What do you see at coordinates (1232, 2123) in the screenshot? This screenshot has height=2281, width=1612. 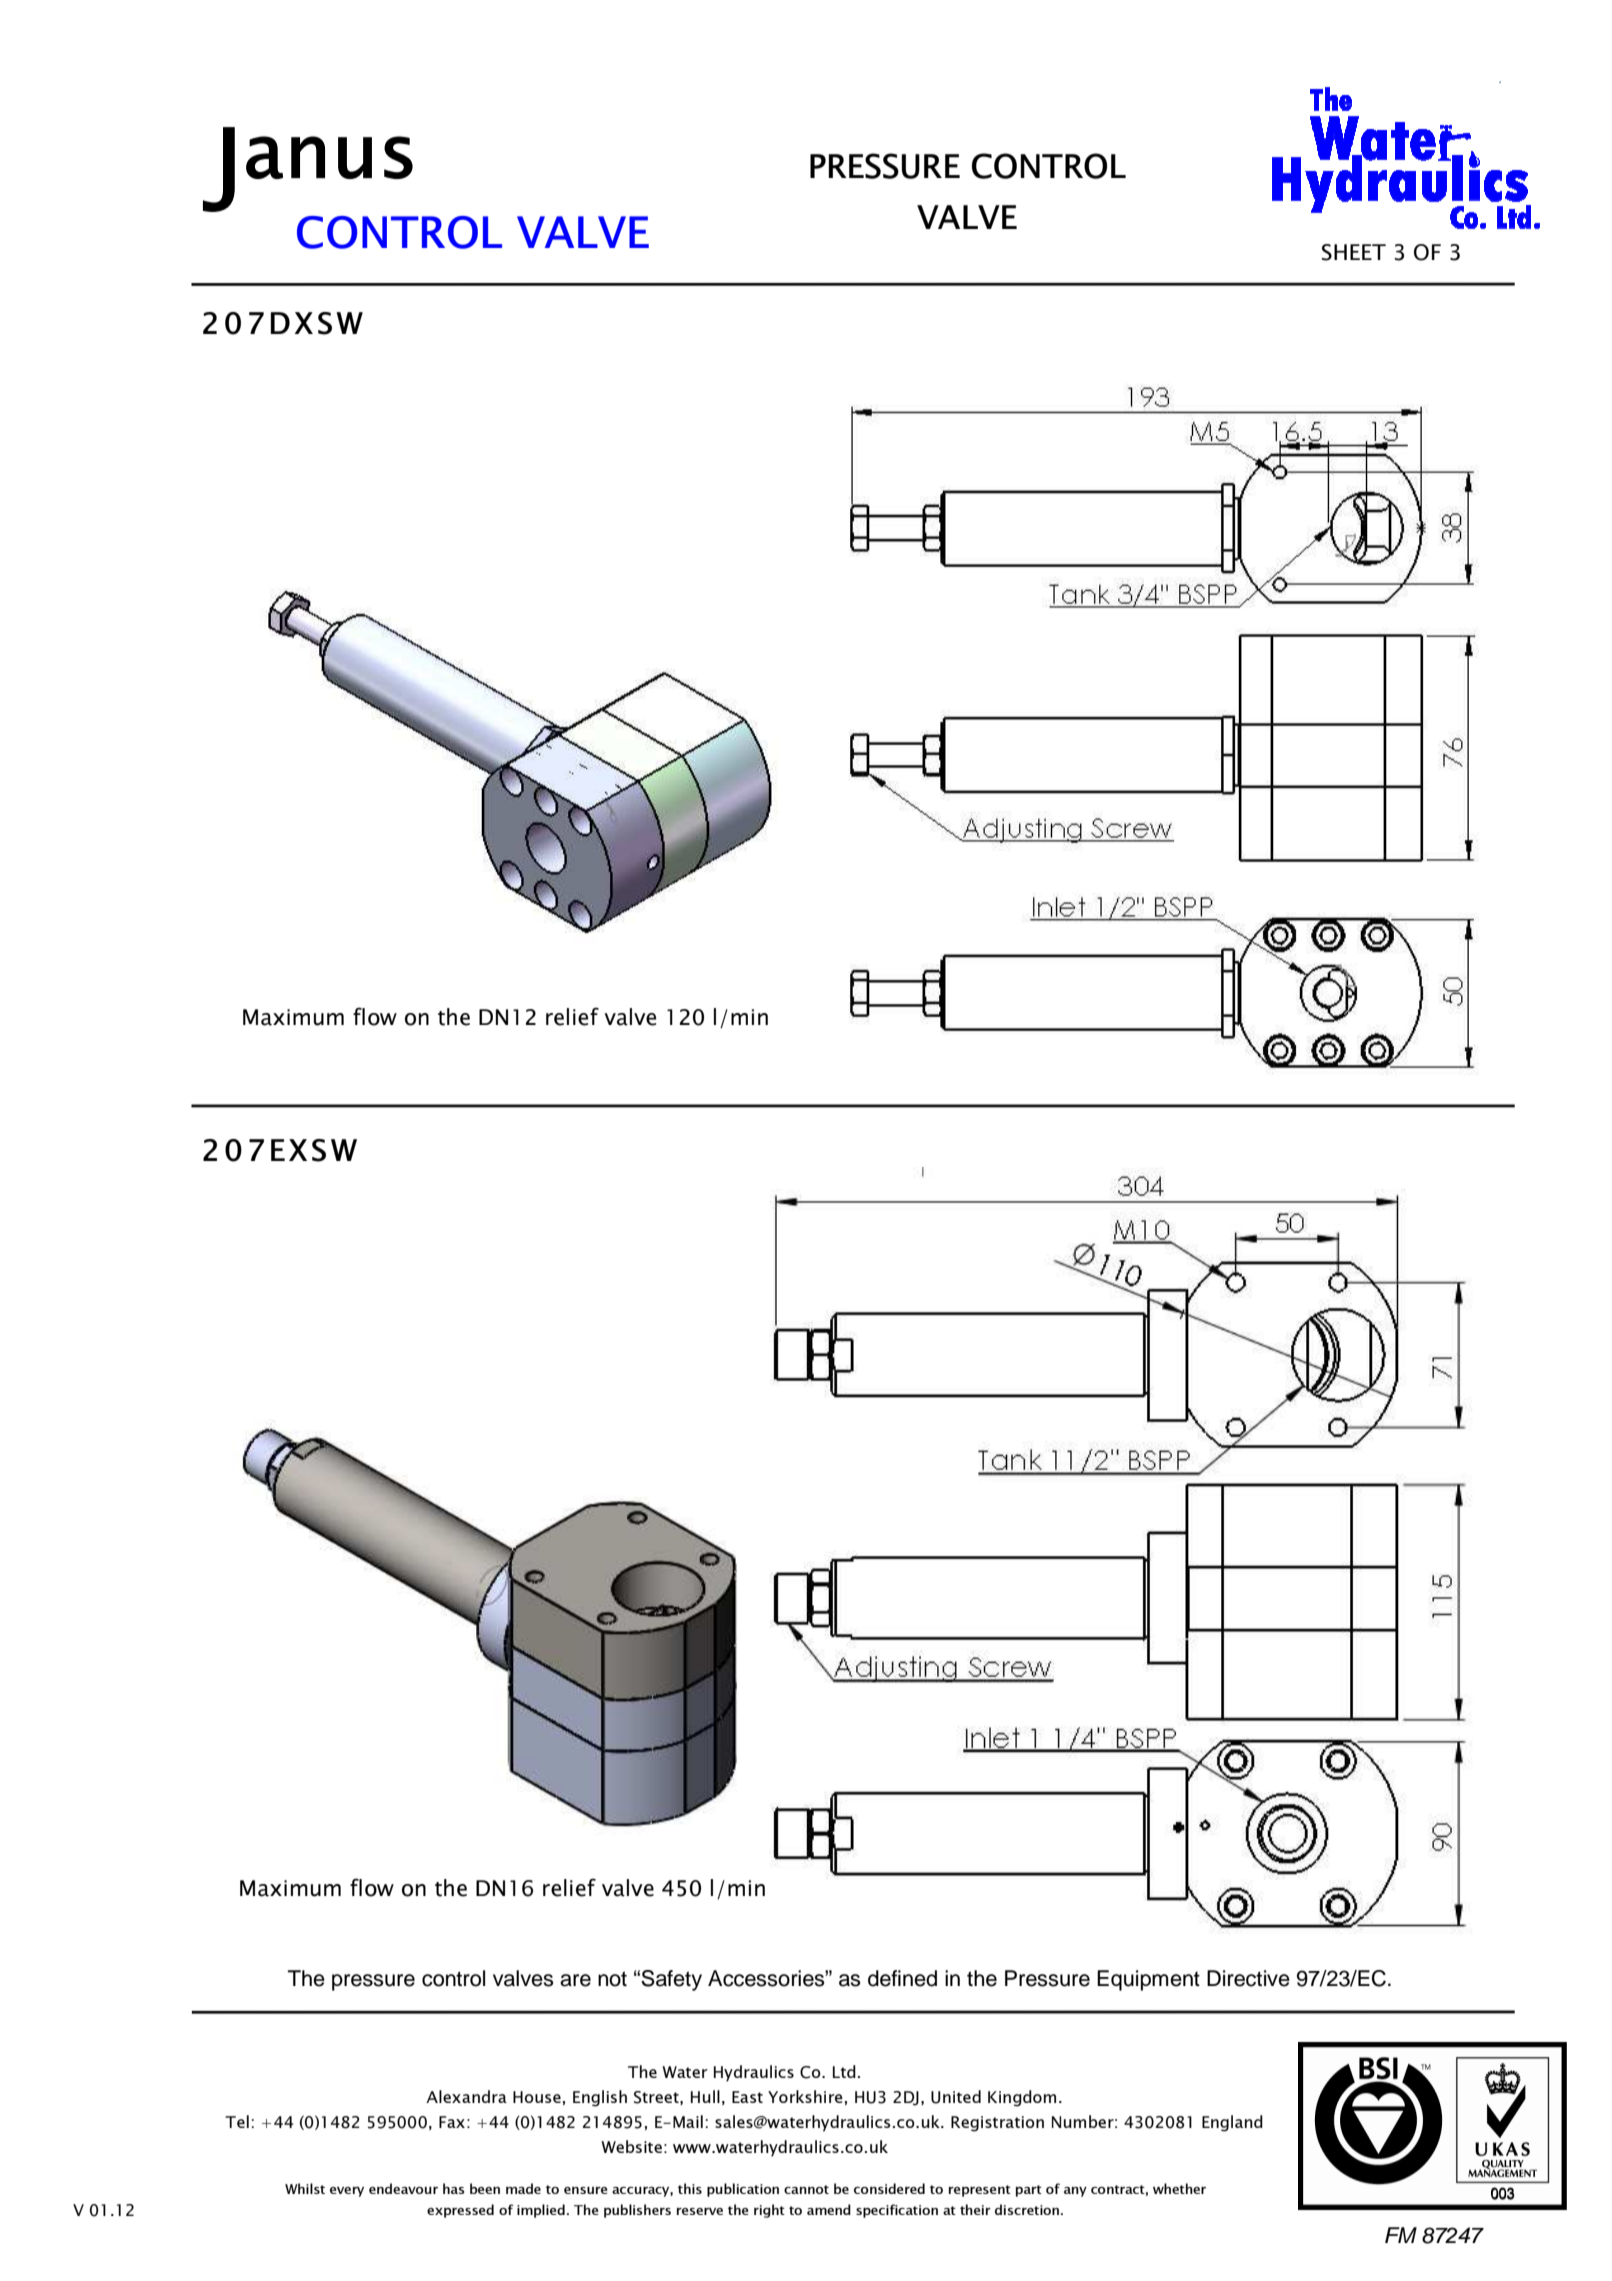 I see `England` at bounding box center [1232, 2123].
